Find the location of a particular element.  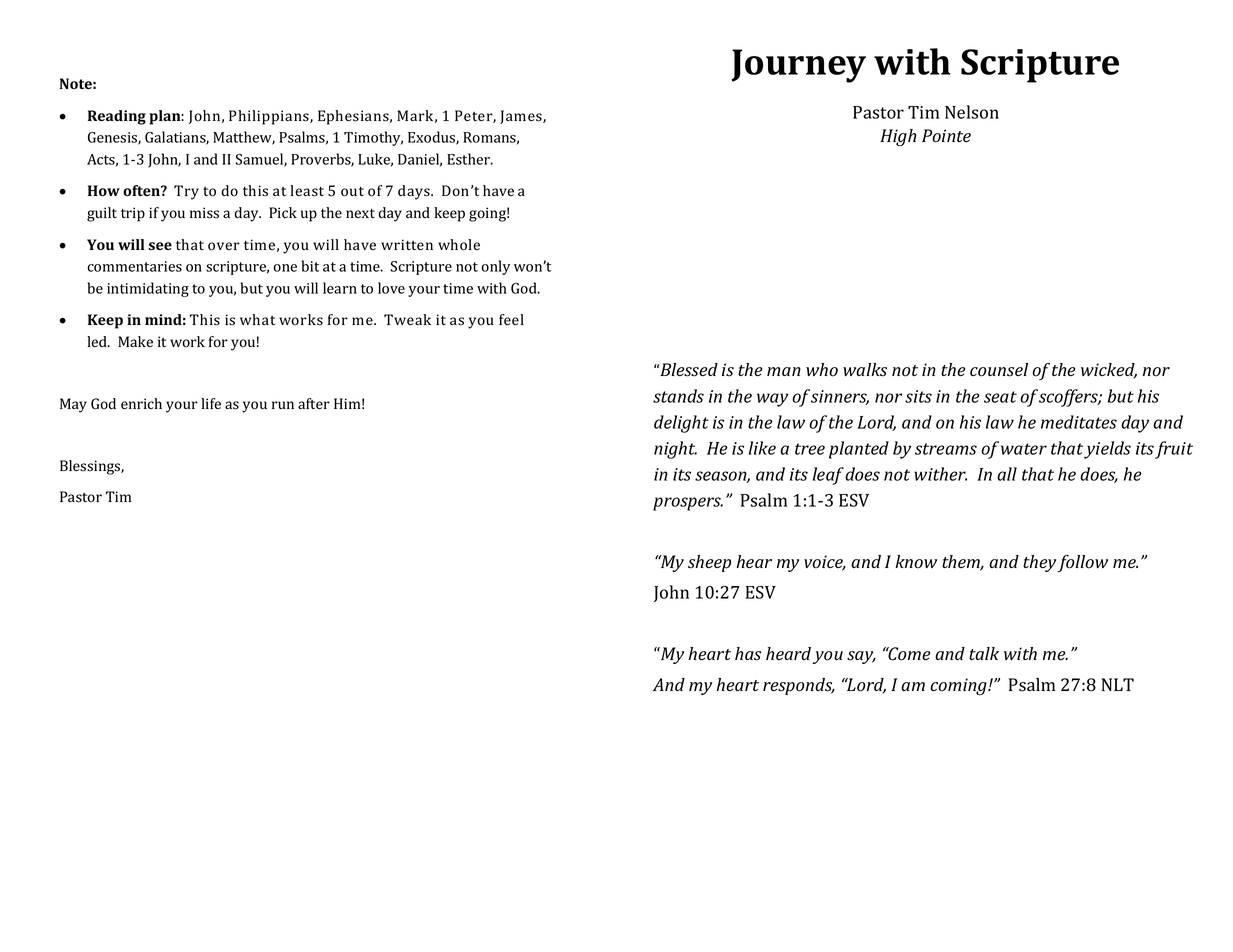

Nelson is located at coordinates (972, 112).
